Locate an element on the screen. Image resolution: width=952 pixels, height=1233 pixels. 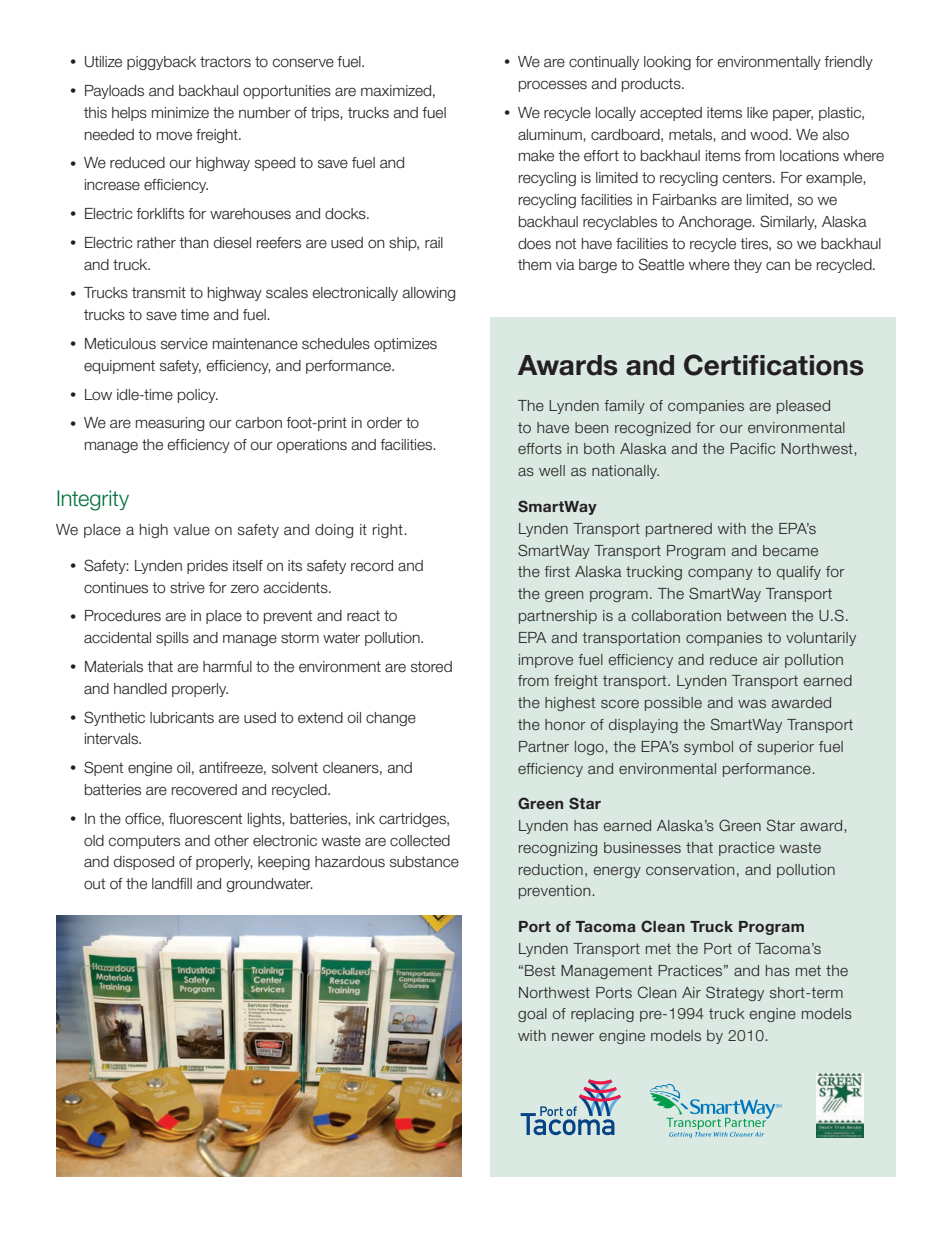
pleased is located at coordinates (803, 407).
